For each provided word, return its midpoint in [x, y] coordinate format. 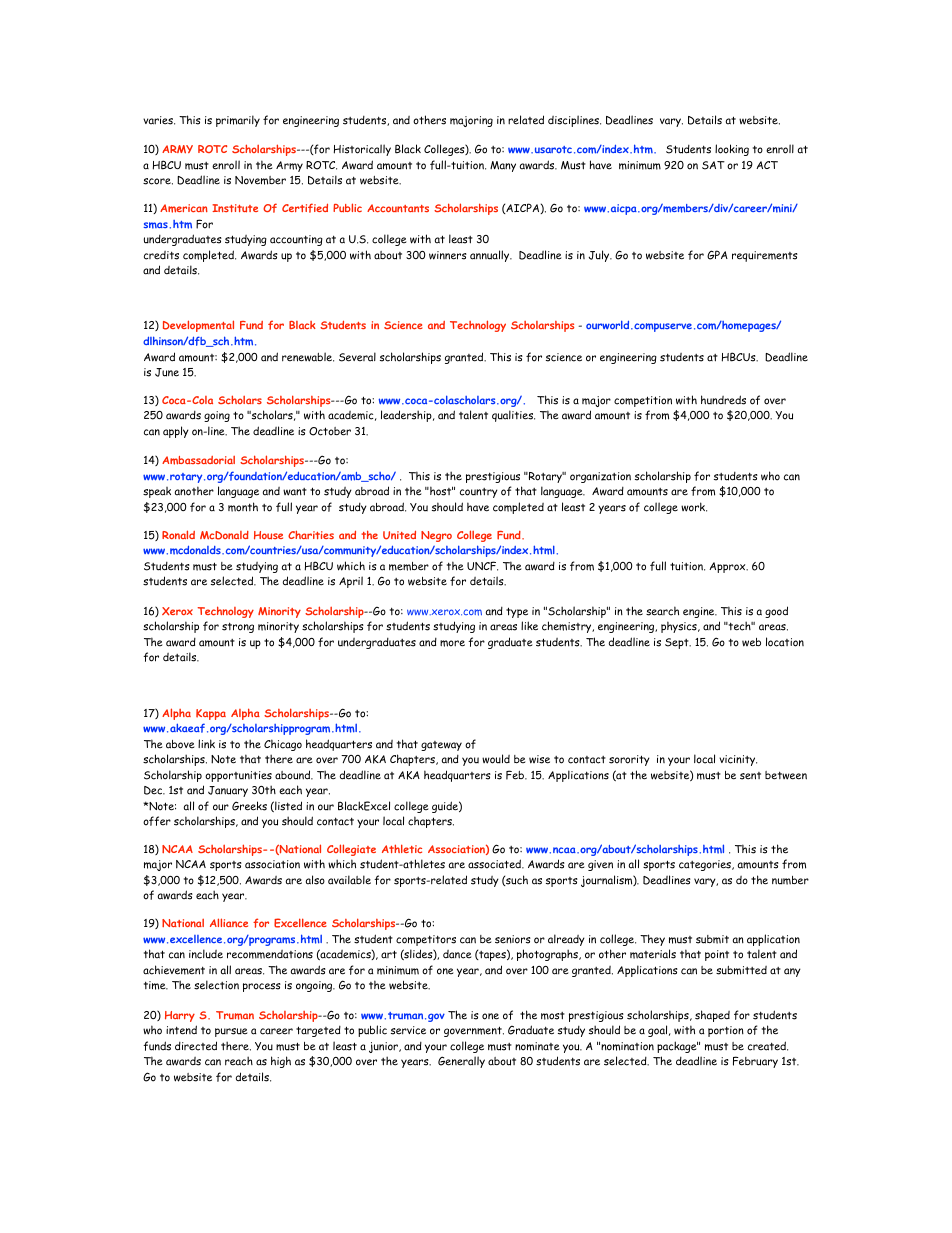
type [517, 612]
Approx [728, 567]
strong [238, 627]
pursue [231, 1032]
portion [726, 1031]
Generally [461, 1062]
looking [732, 150]
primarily [238, 121]
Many [503, 166]
